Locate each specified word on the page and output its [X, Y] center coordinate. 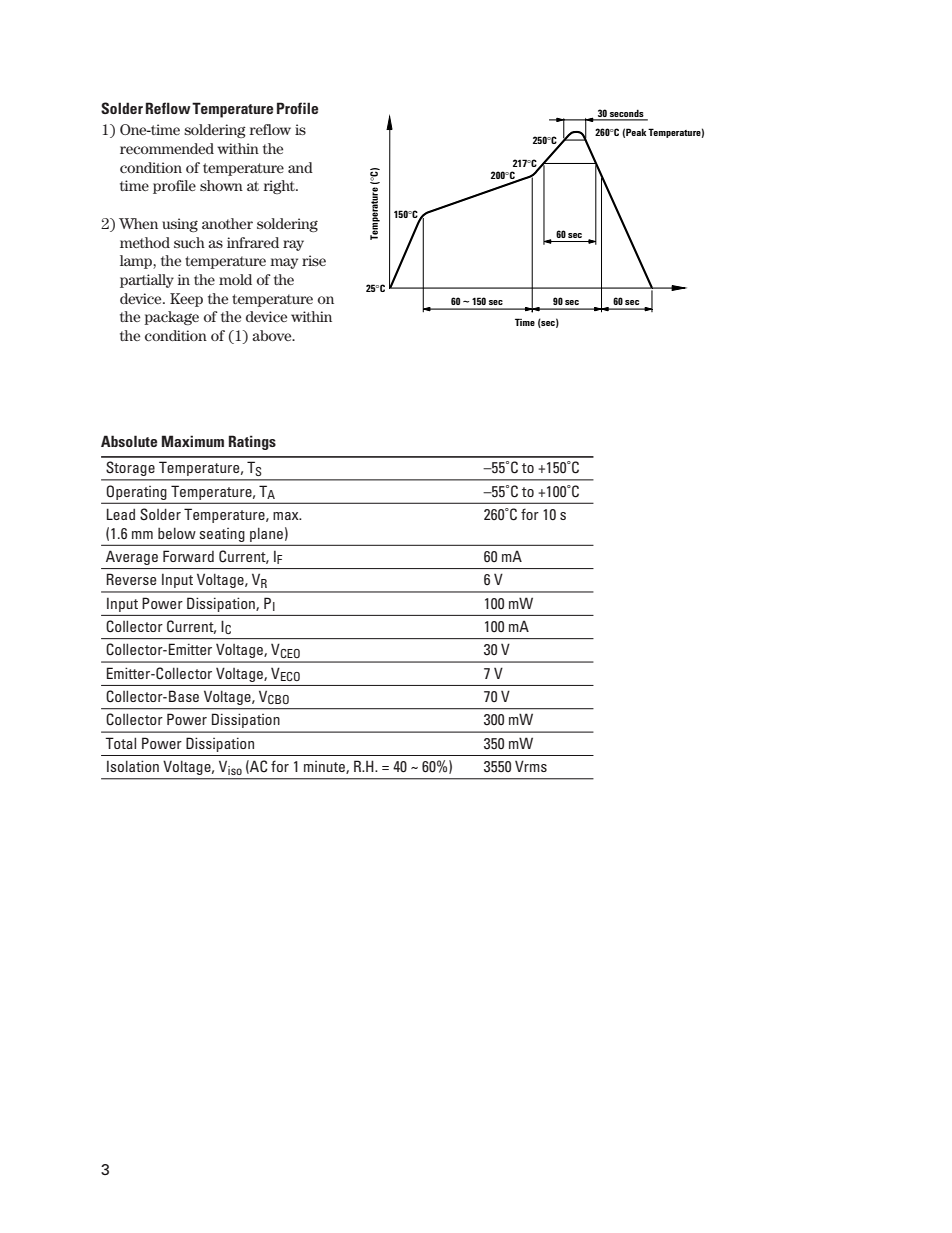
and [300, 167]
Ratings [252, 442]
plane [266, 535]
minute [325, 767]
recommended [167, 148]
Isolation [133, 766]
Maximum [193, 441]
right [280, 187]
